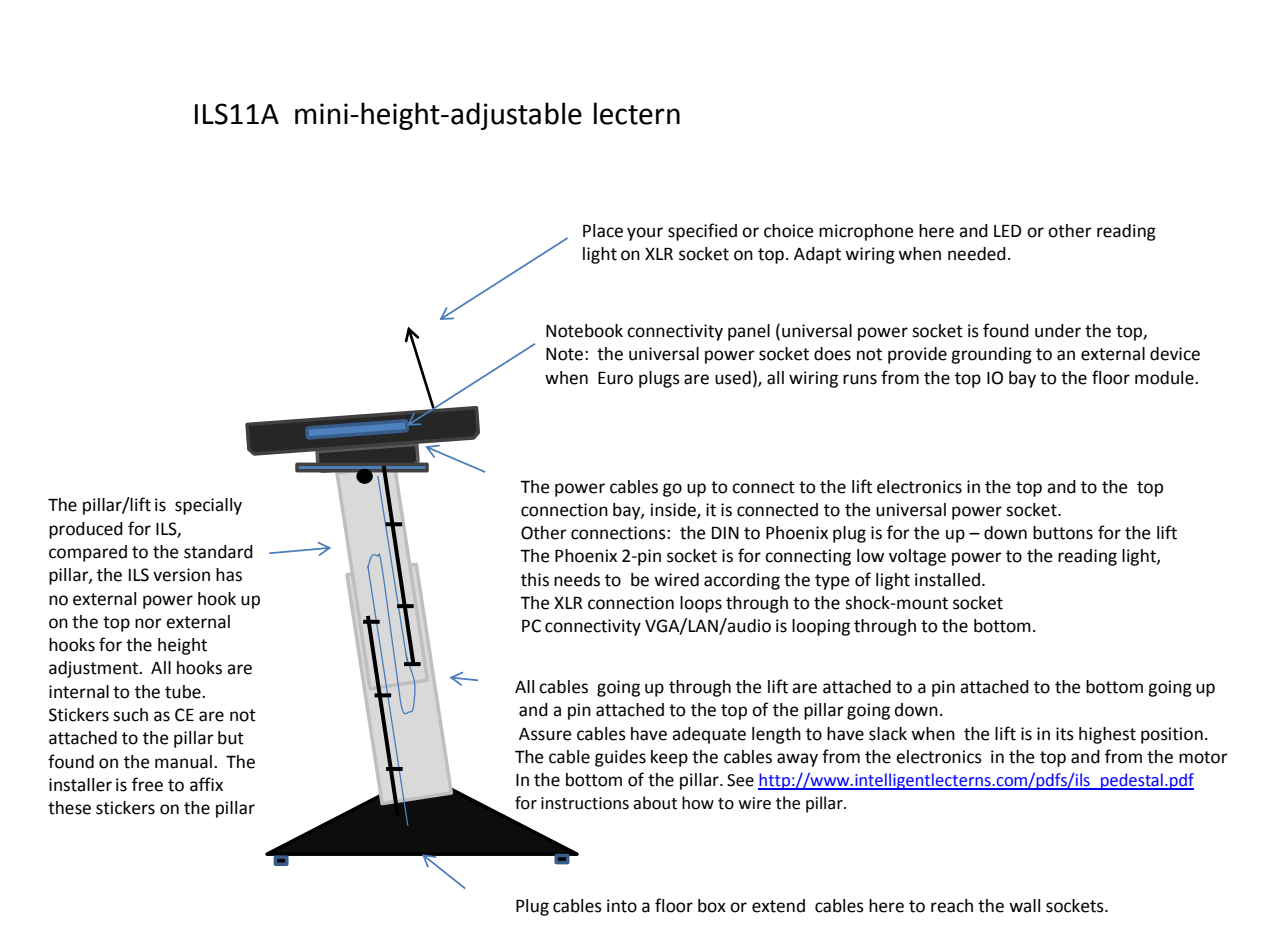 The image size is (1270, 952). Describe the element at coordinates (208, 506) in the screenshot. I see `specially` at that location.
